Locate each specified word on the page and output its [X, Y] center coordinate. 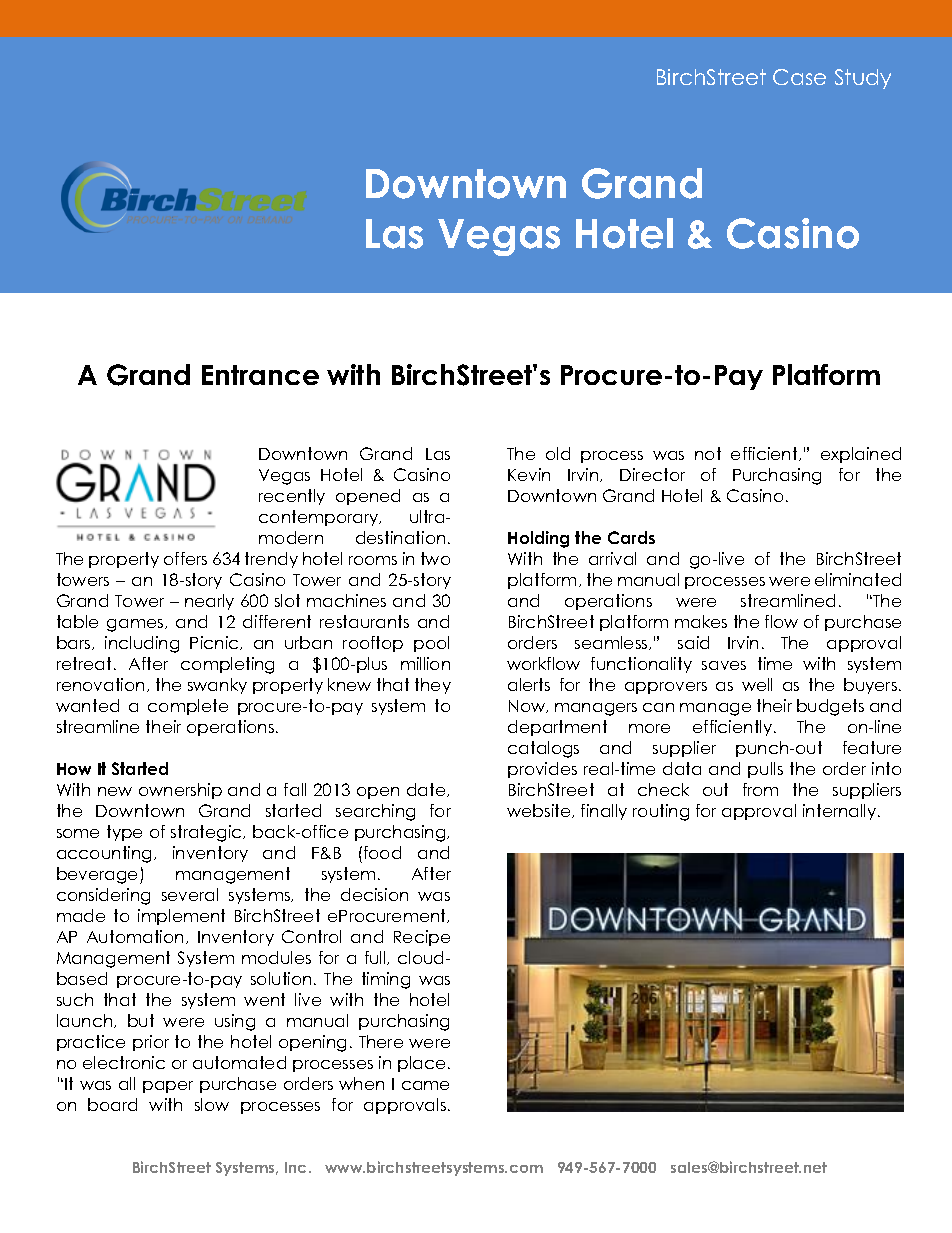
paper [168, 1087]
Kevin [529, 474]
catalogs [543, 749]
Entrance [260, 375]
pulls [765, 770]
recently [292, 497]
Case [799, 77]
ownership [180, 791]
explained [861, 455]
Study [863, 79]
